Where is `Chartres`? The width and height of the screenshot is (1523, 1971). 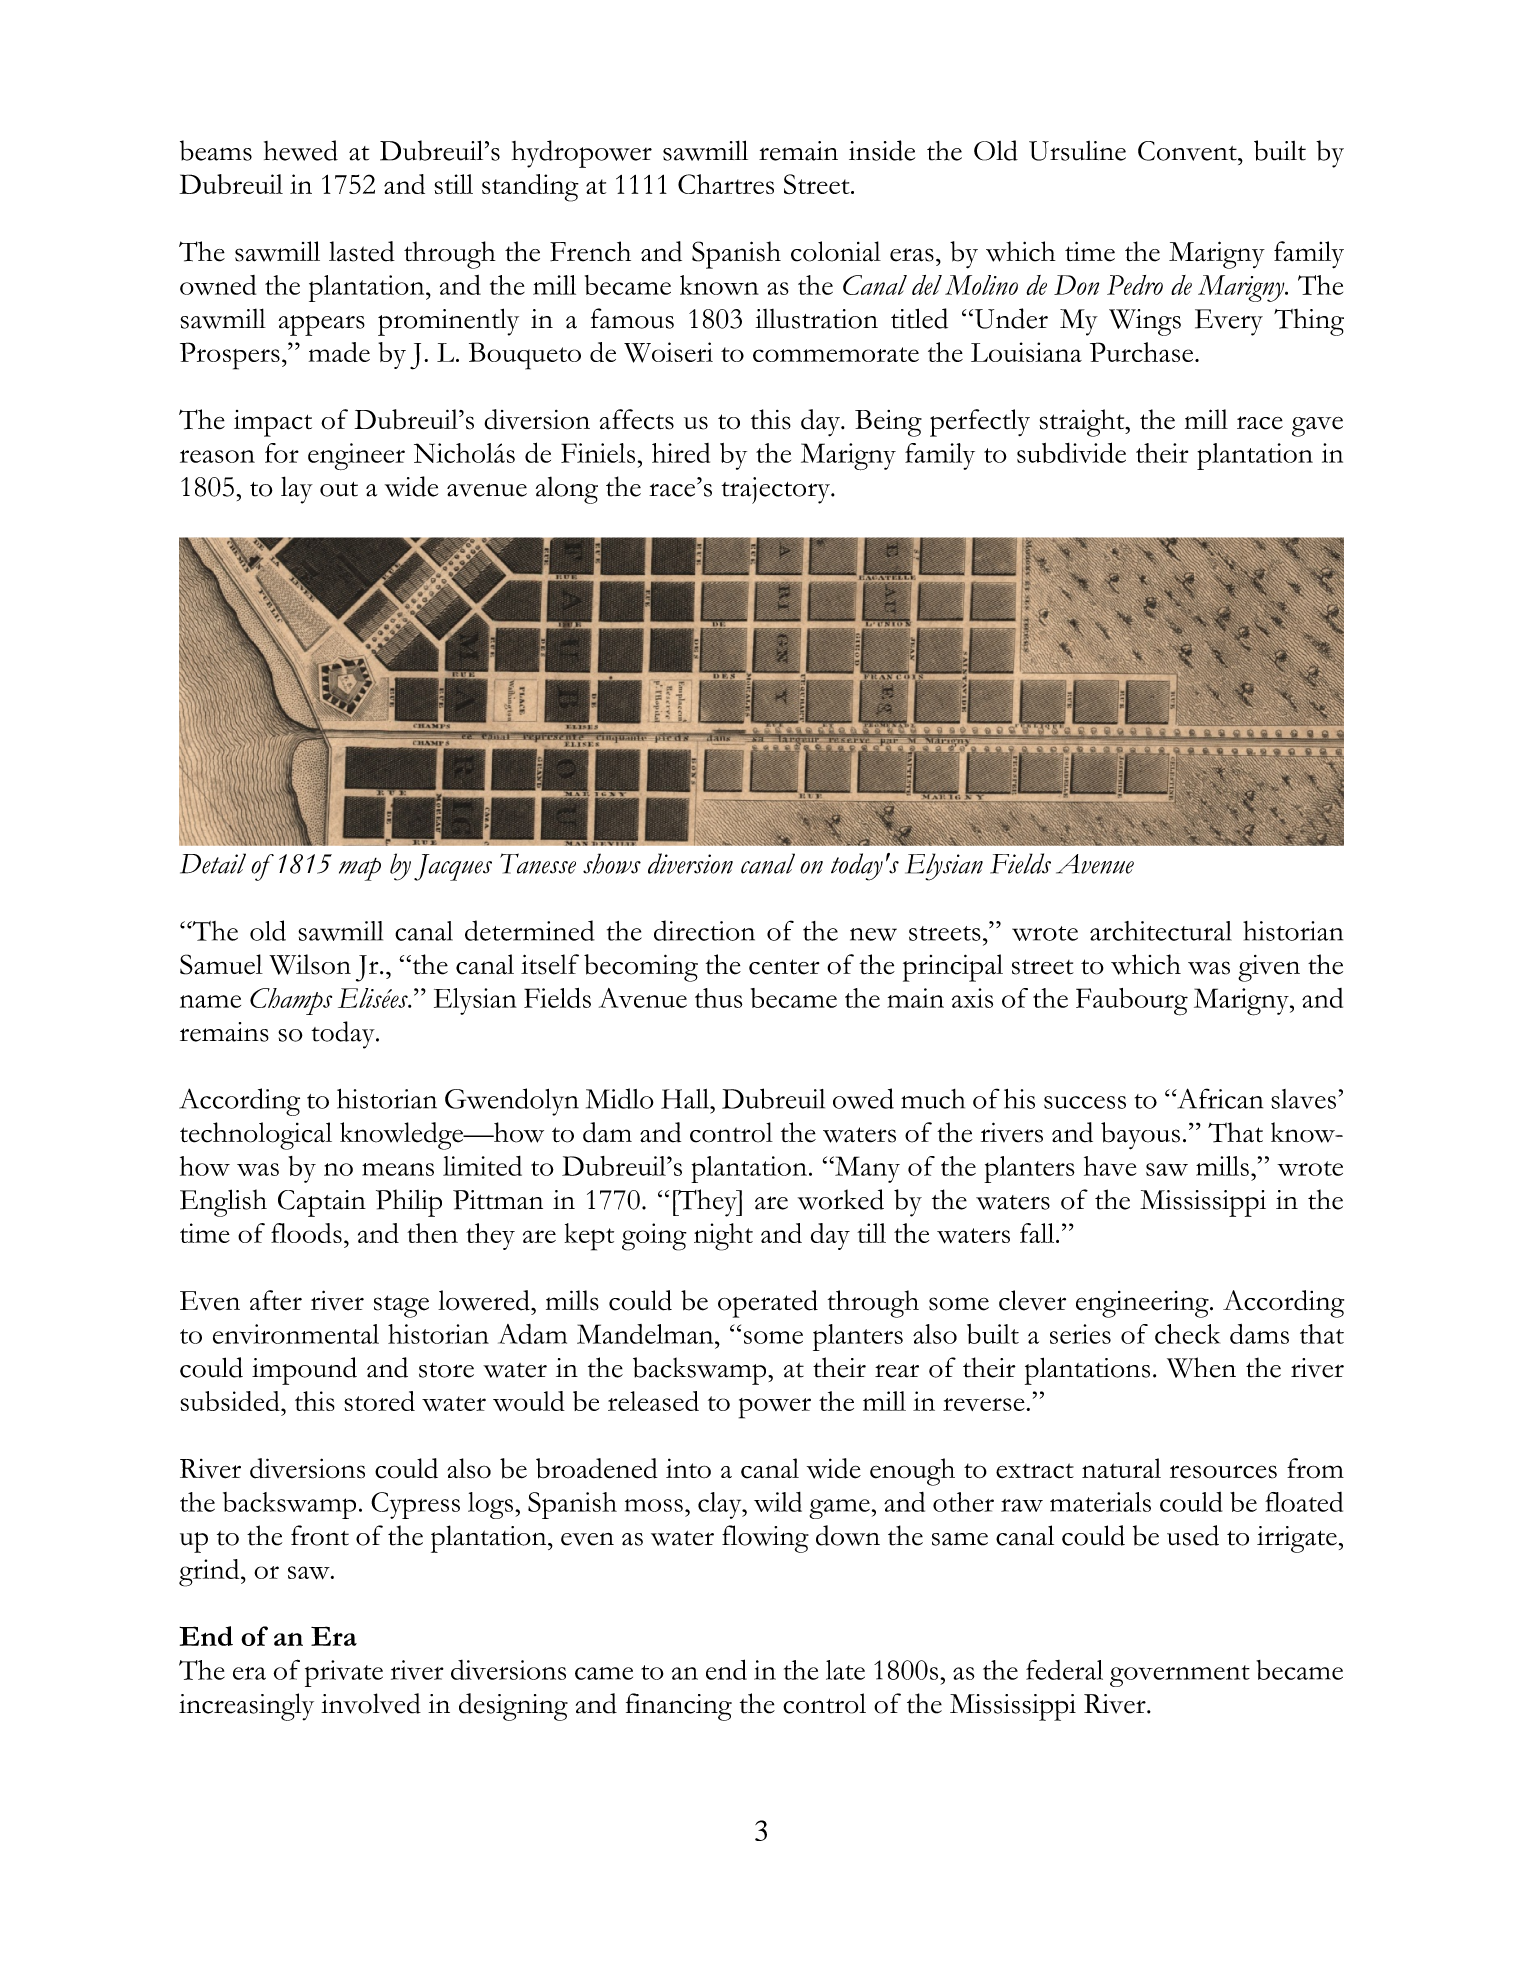
Chartres is located at coordinates (726, 184).
